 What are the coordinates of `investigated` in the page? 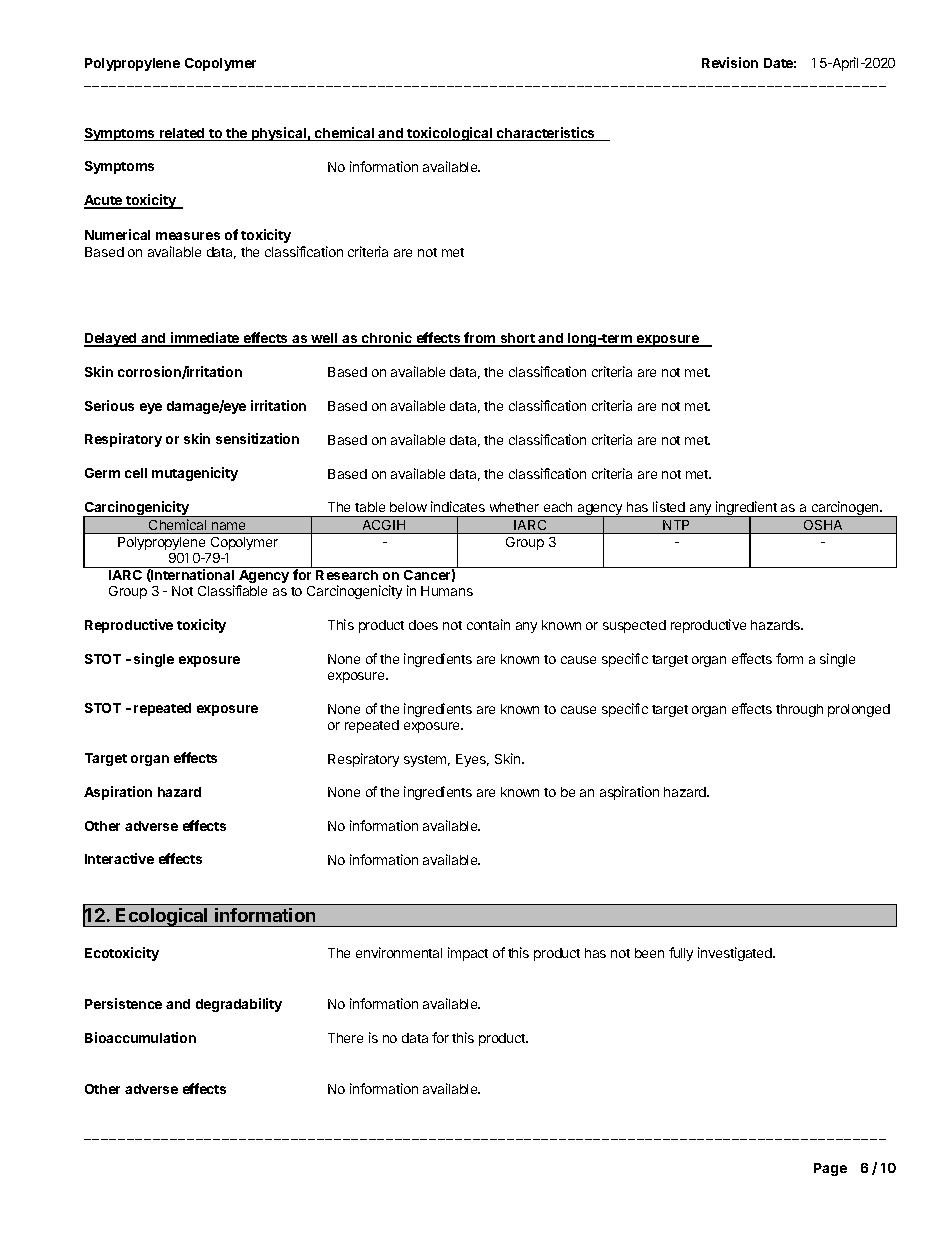 It's located at (736, 954).
